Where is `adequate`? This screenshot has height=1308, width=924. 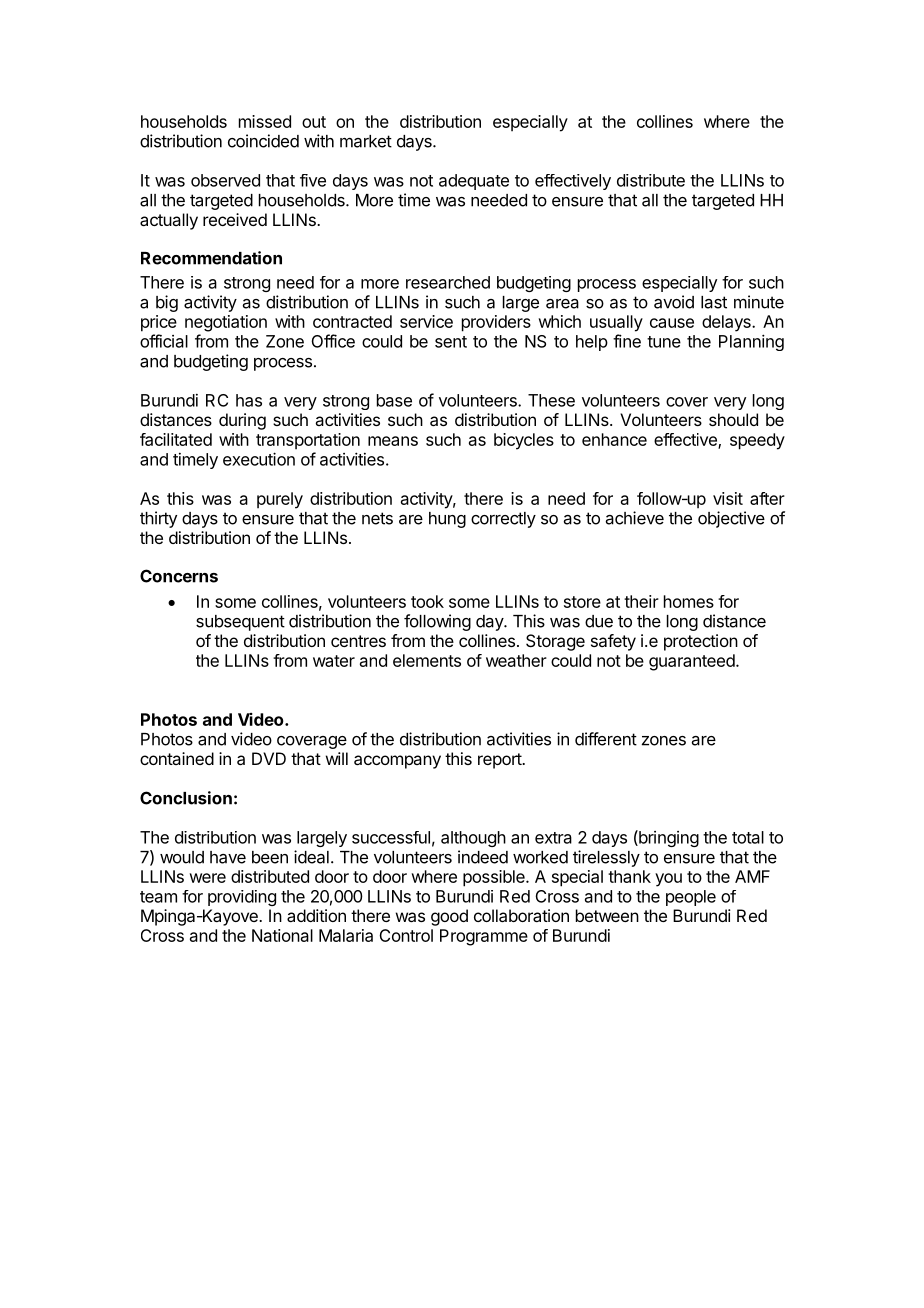
adequate is located at coordinates (474, 182).
